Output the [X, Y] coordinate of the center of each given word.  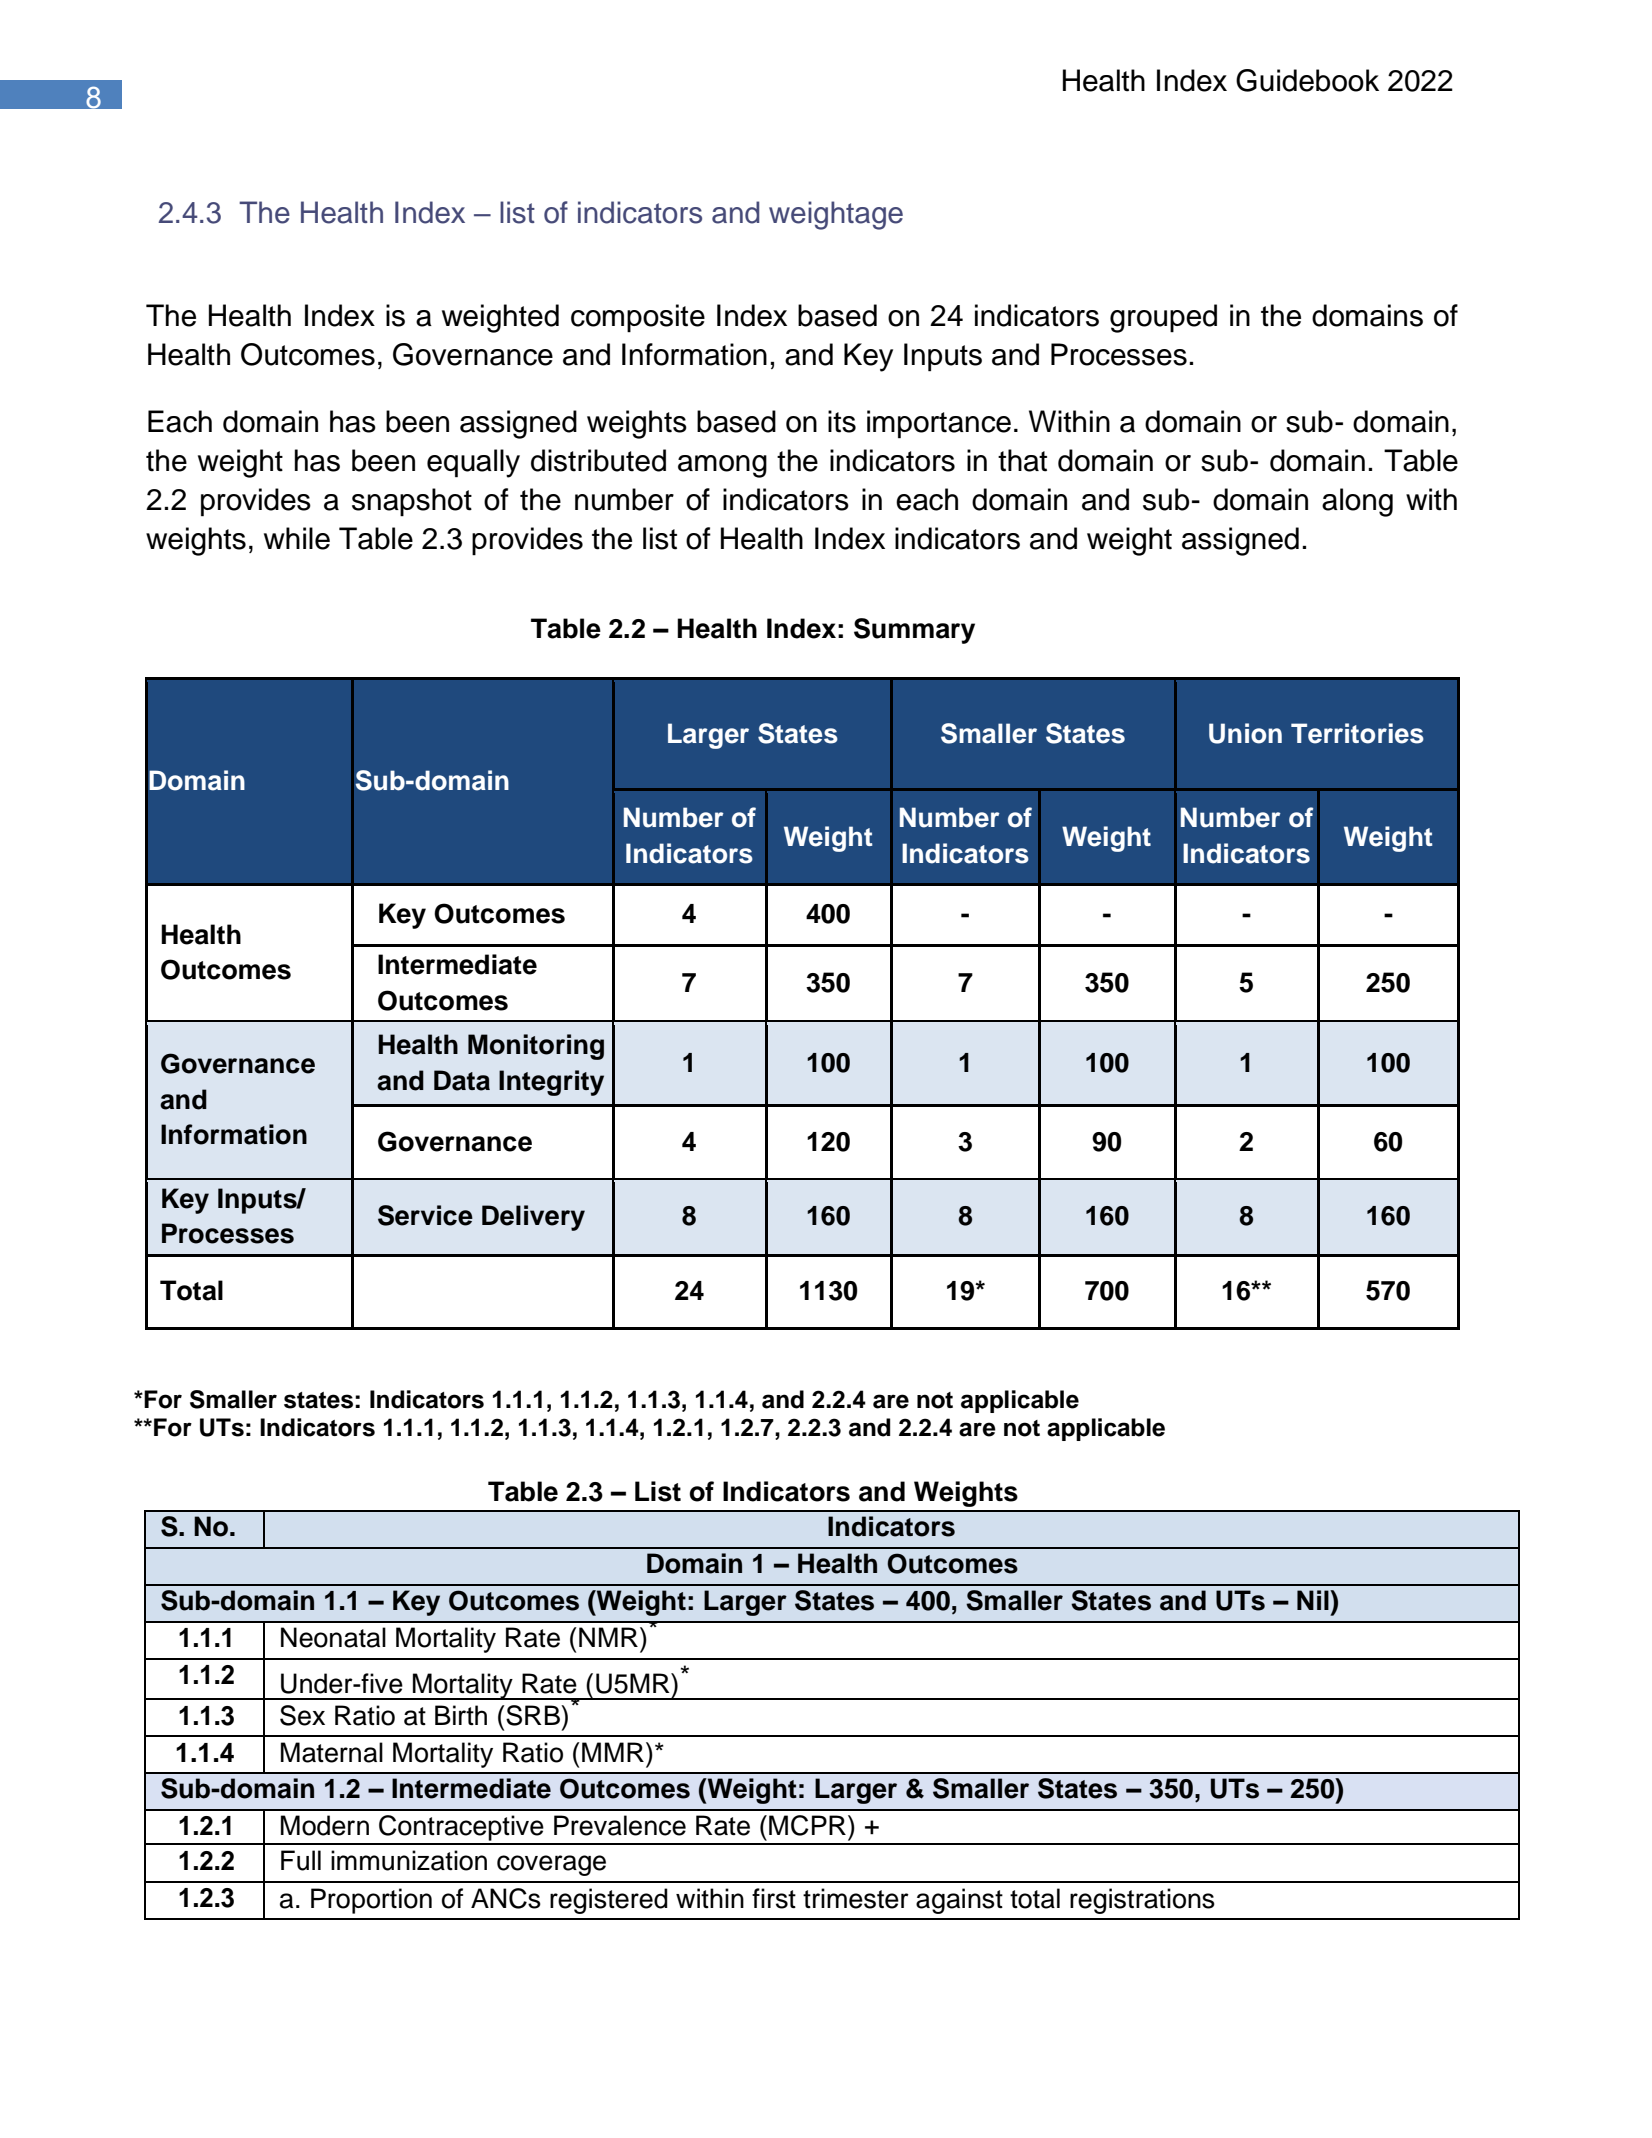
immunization [409, 1860]
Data [462, 1080]
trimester [856, 1898]
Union [1245, 733]
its [842, 421]
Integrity [551, 1083]
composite [638, 318]
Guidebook [1307, 80]
